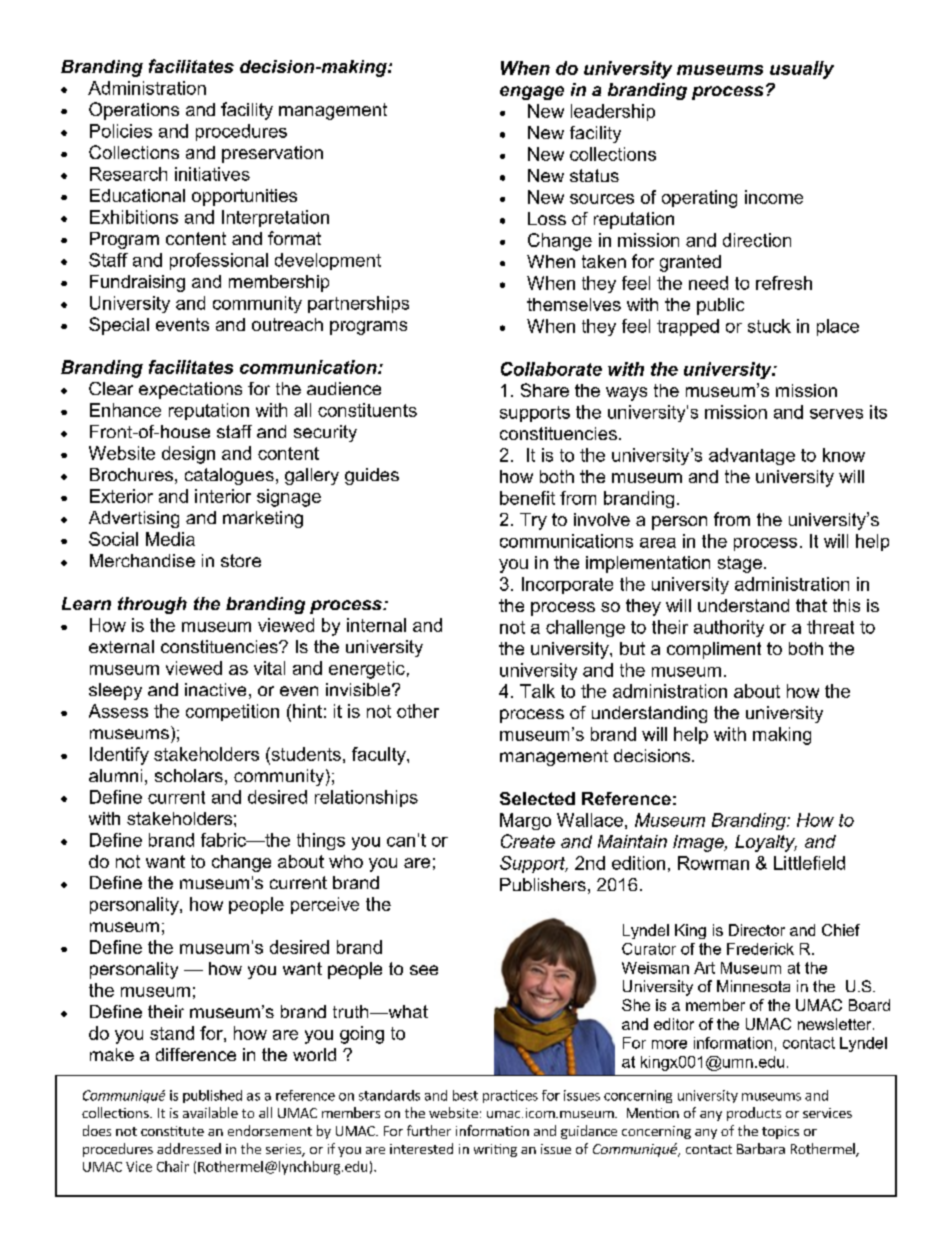 Image resolution: width=952 pixels, height=1233 pixels. Describe the element at coordinates (532, 93) in the screenshot. I see `engage` at that location.
